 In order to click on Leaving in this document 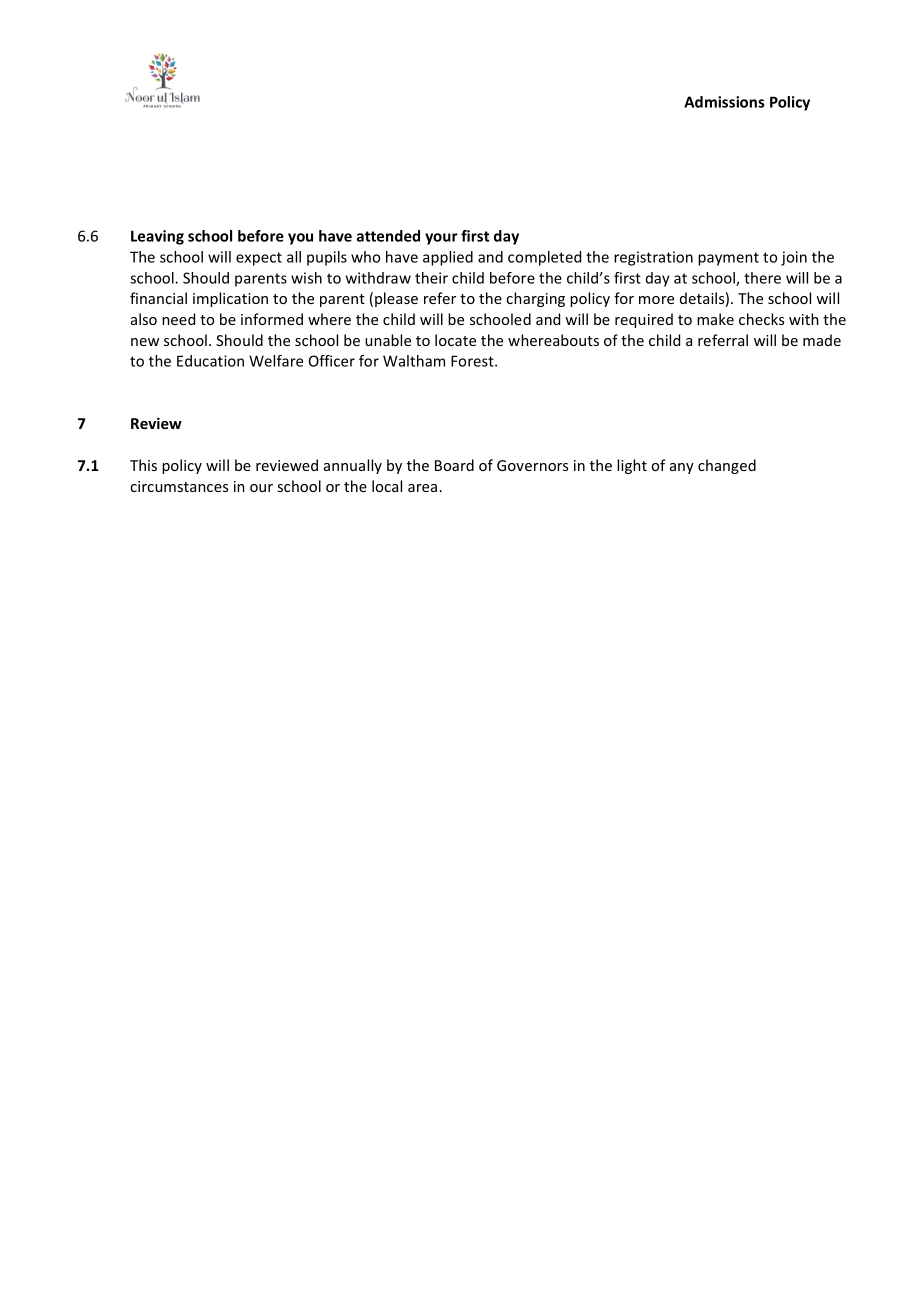, I will do `click(157, 237)`.
